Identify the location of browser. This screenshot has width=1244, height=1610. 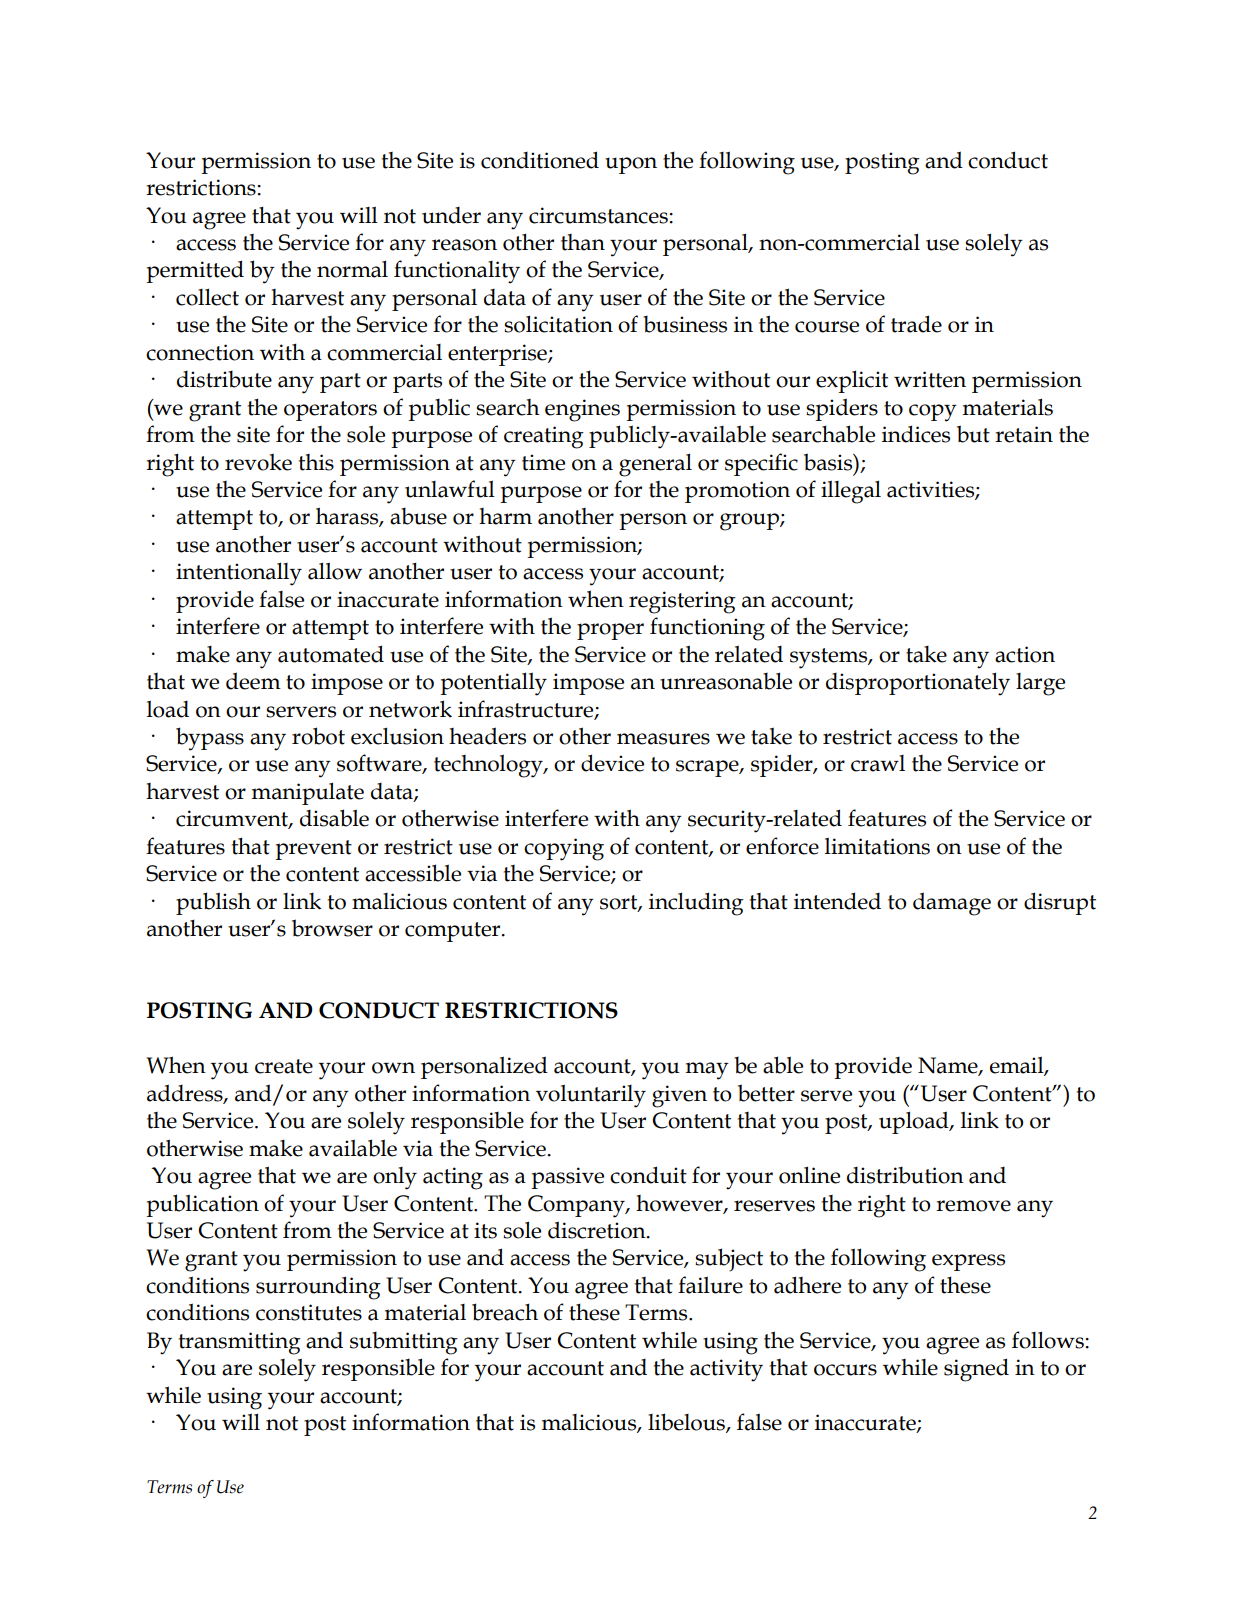
(332, 928).
